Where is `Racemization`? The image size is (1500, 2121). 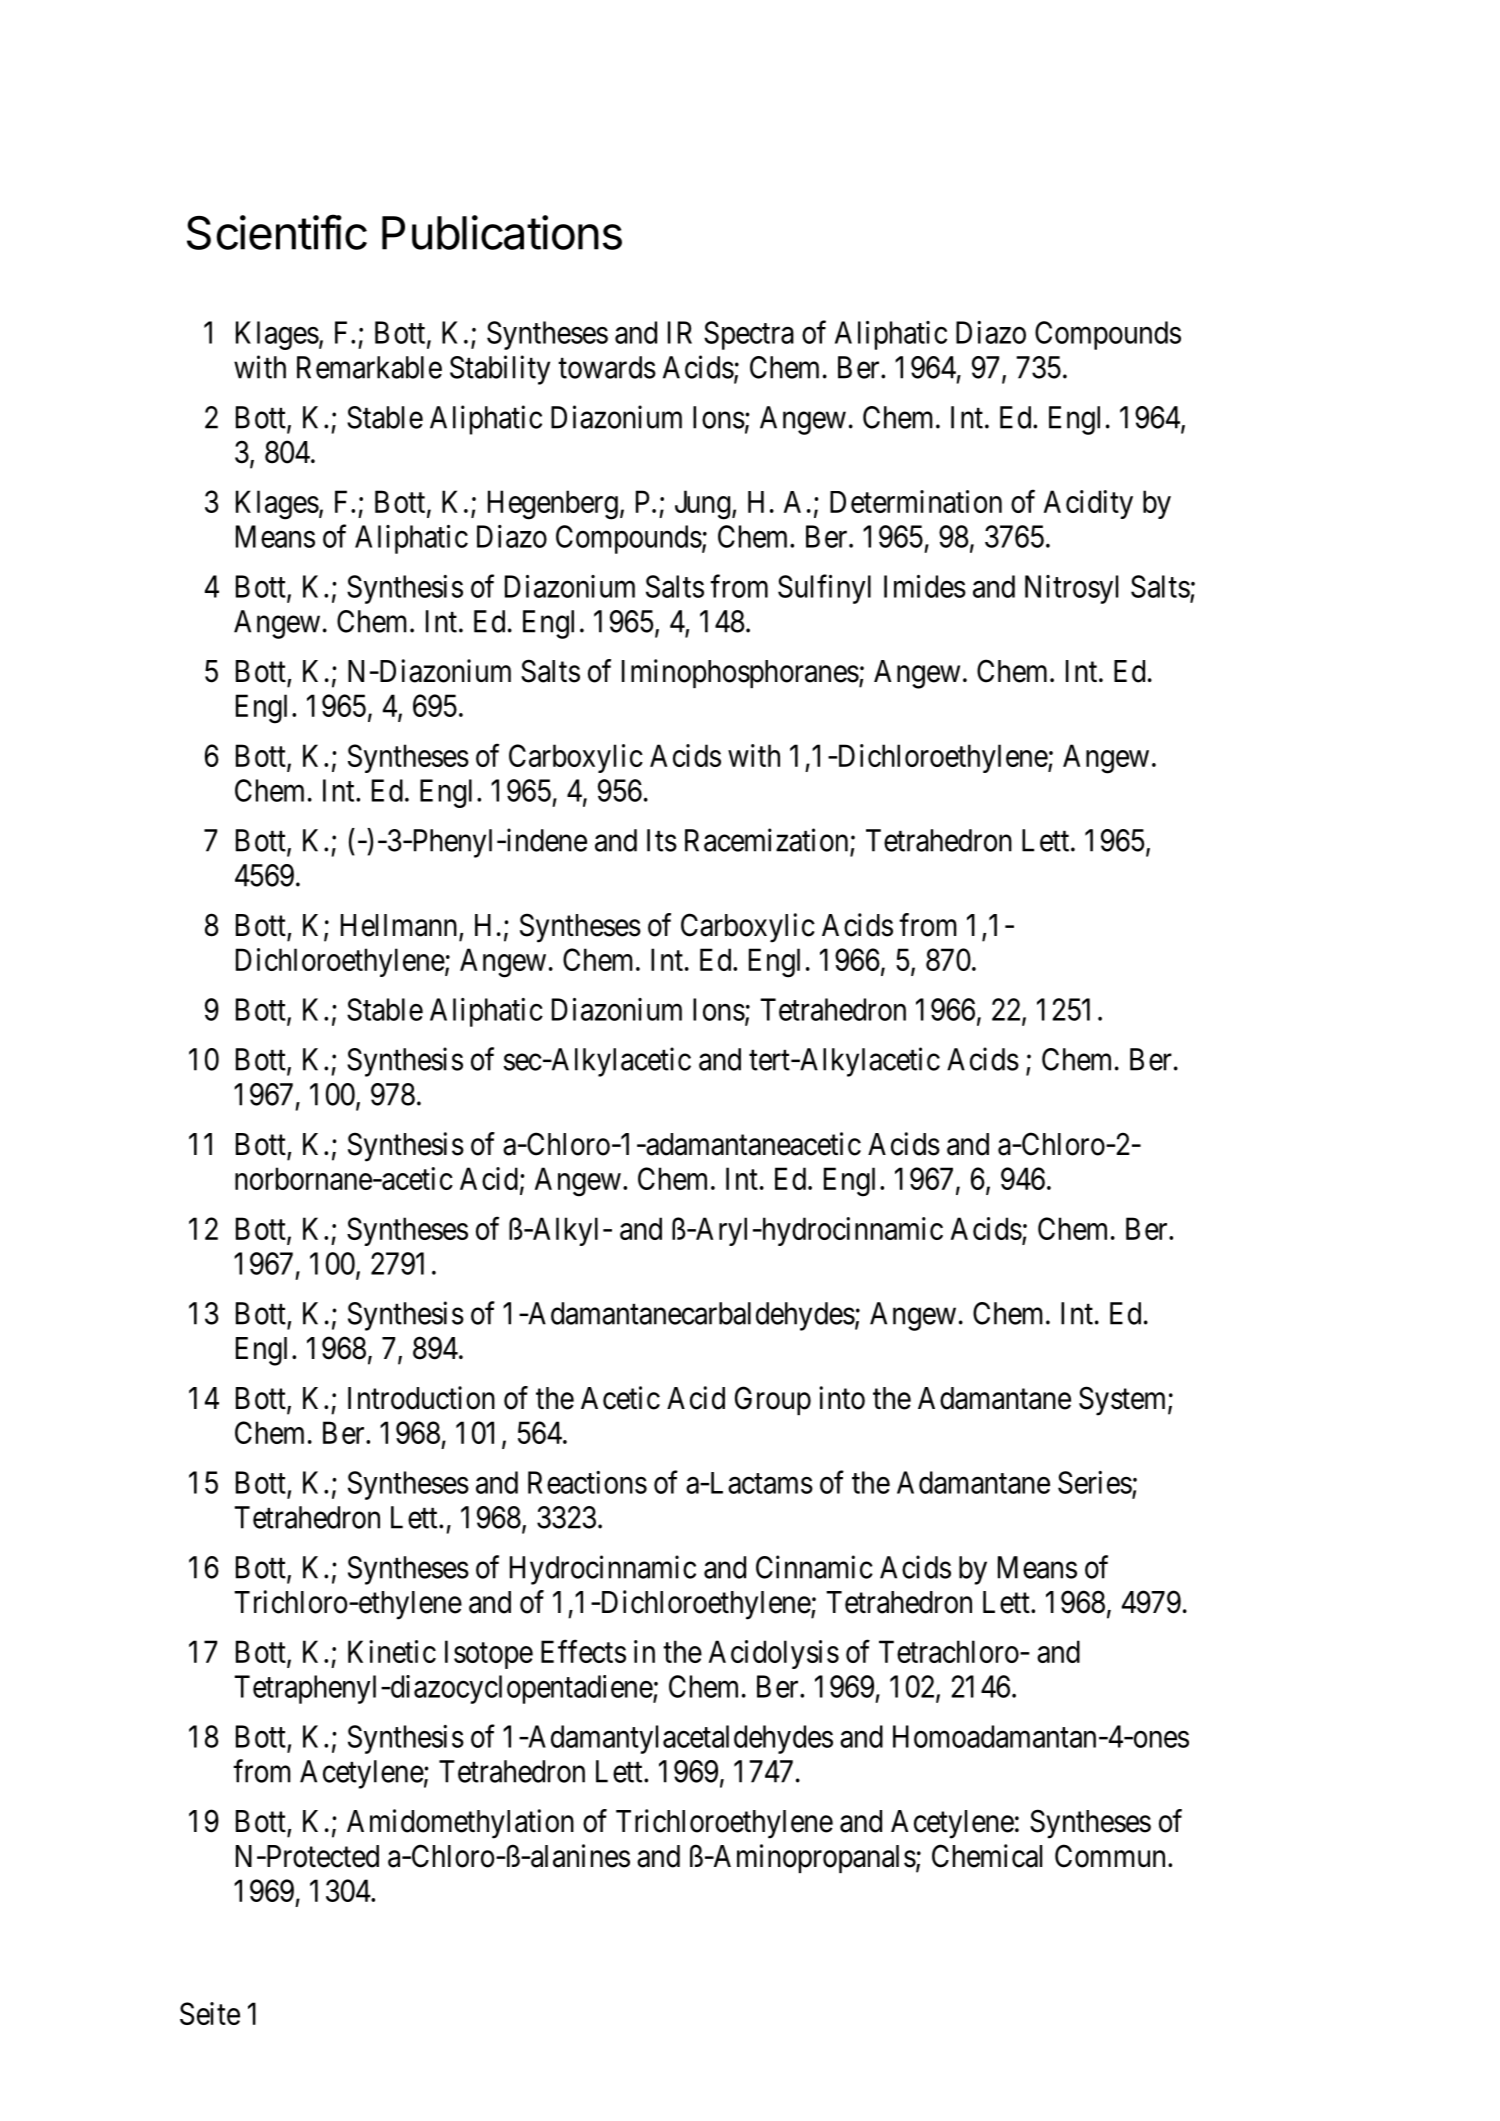
Racemization is located at coordinates (766, 840).
